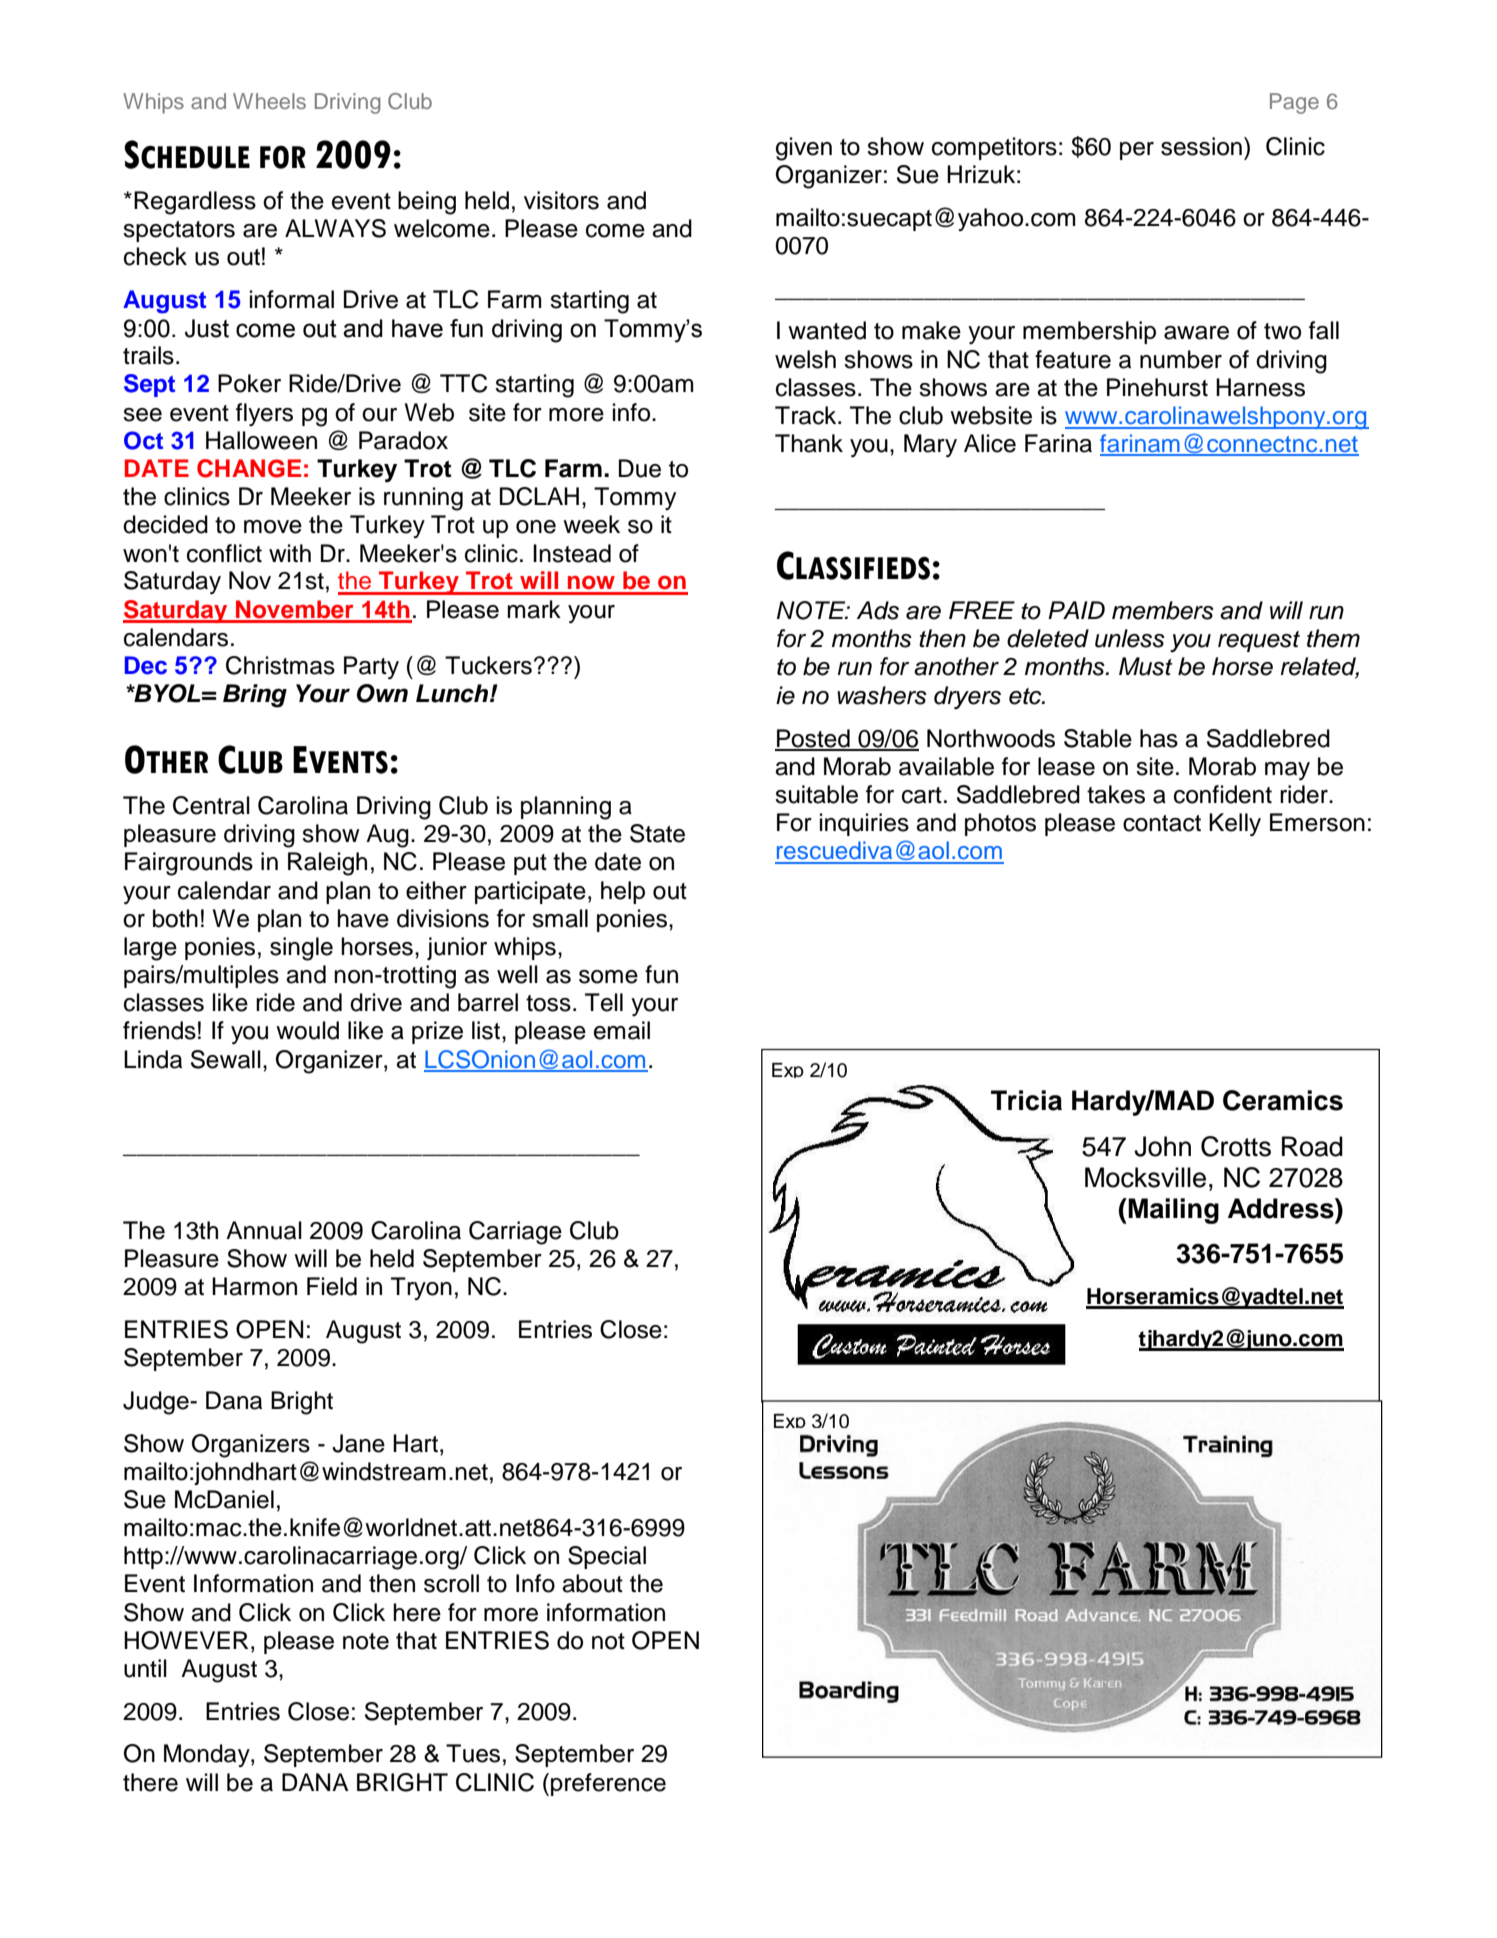  Describe the element at coordinates (813, 739) in the screenshot. I see `Posted` at that location.
